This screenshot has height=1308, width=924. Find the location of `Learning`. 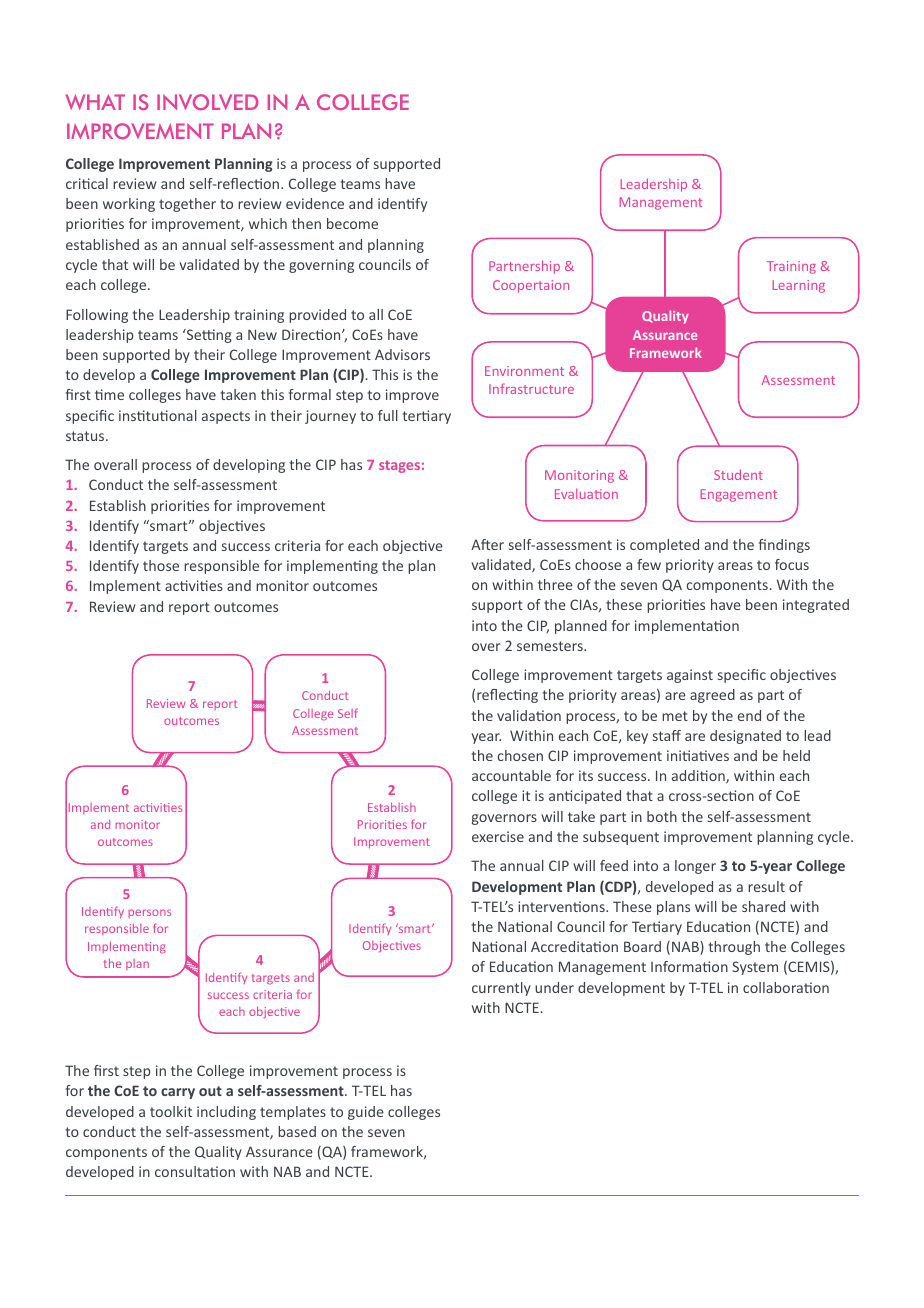

Learning is located at coordinates (798, 286).
